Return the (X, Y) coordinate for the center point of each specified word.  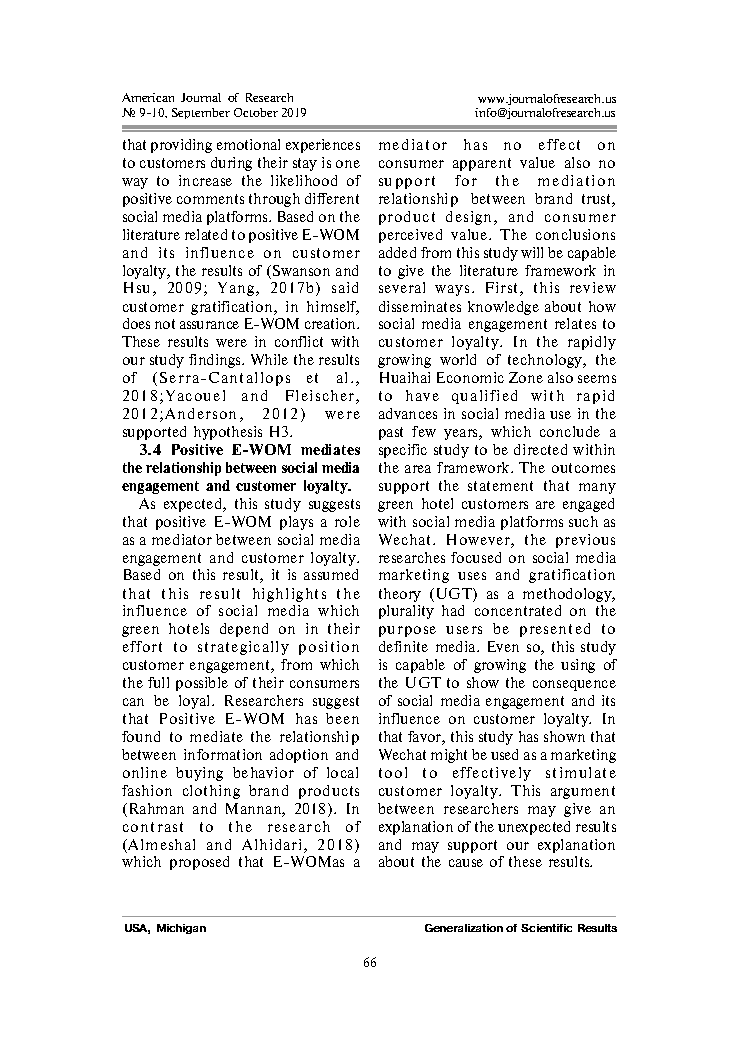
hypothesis (228, 433)
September (201, 113)
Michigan (181, 929)
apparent (482, 164)
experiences (323, 146)
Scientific (546, 928)
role (347, 521)
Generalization (464, 928)
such (583, 521)
